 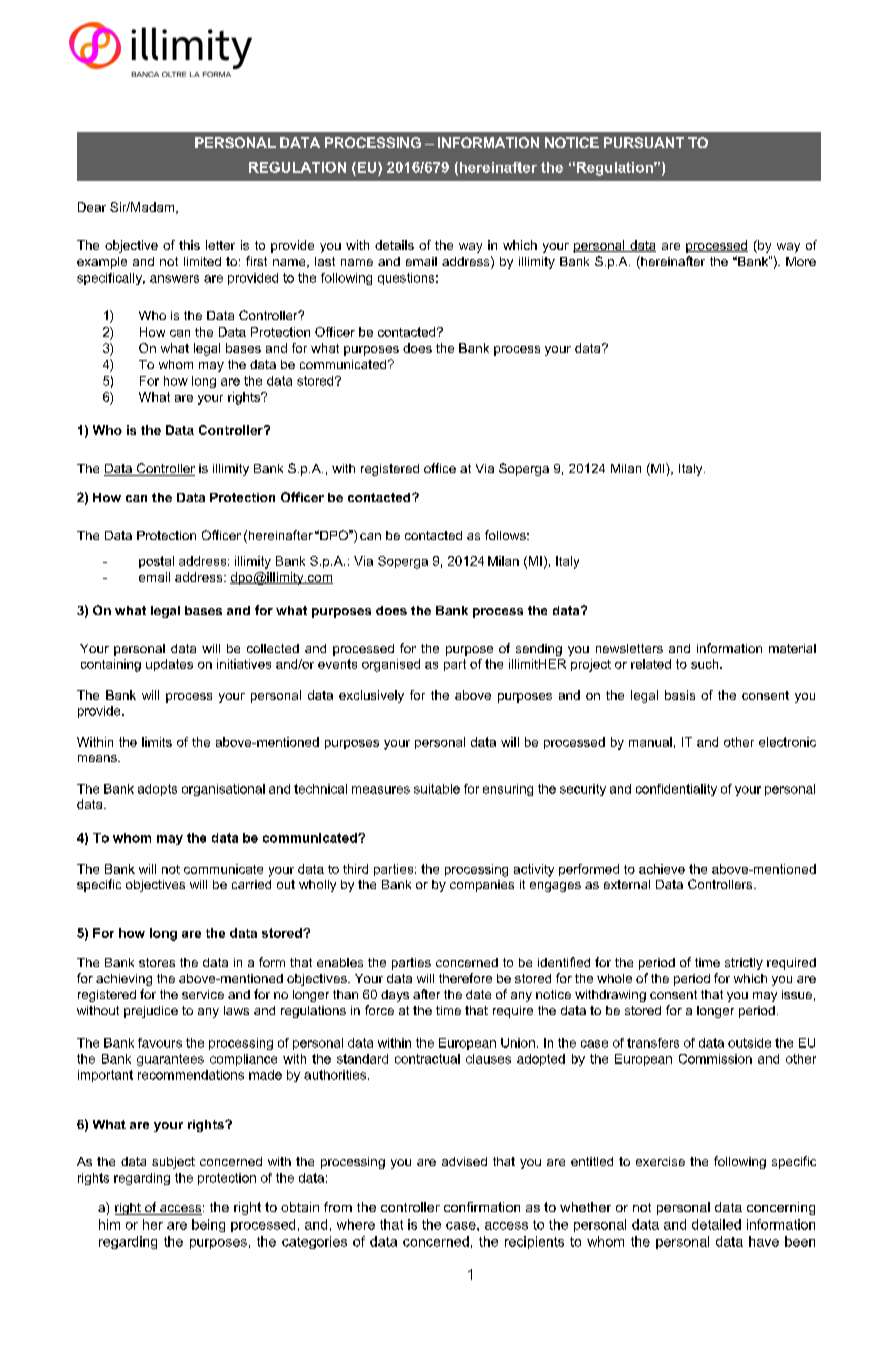 I want to click on postal, so click(x=156, y=562).
